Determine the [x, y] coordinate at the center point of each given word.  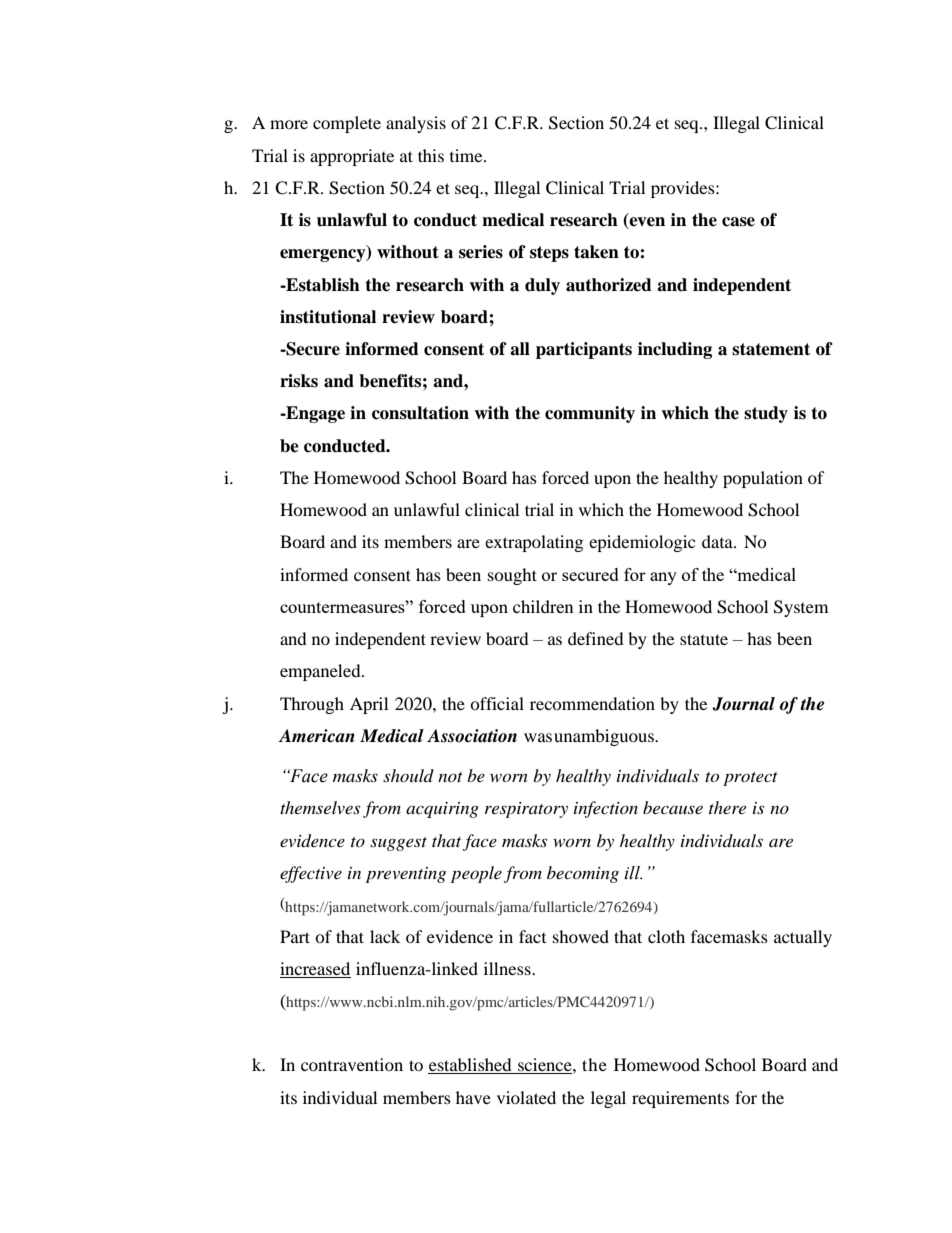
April [369, 705]
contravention [352, 1064]
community [590, 414]
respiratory [526, 810]
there [727, 807]
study [766, 414]
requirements [680, 1099]
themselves [320, 807]
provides [684, 189]
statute [704, 639]
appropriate [352, 157]
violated [526, 1097]
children [543, 606]
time [467, 155]
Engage [314, 414]
